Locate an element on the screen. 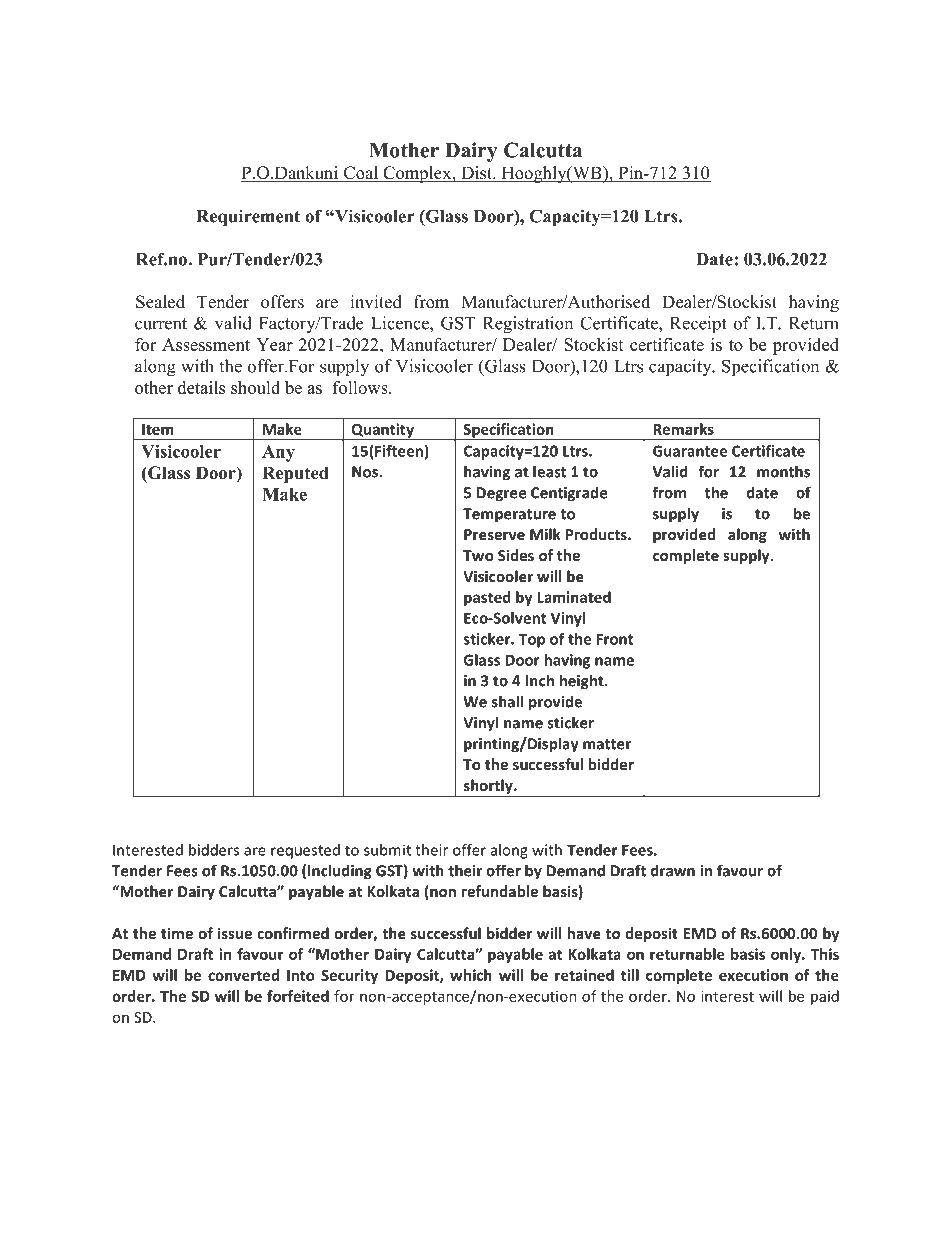 Image resolution: width=952 pixels, height=1233 pixels. Front is located at coordinates (615, 639).
